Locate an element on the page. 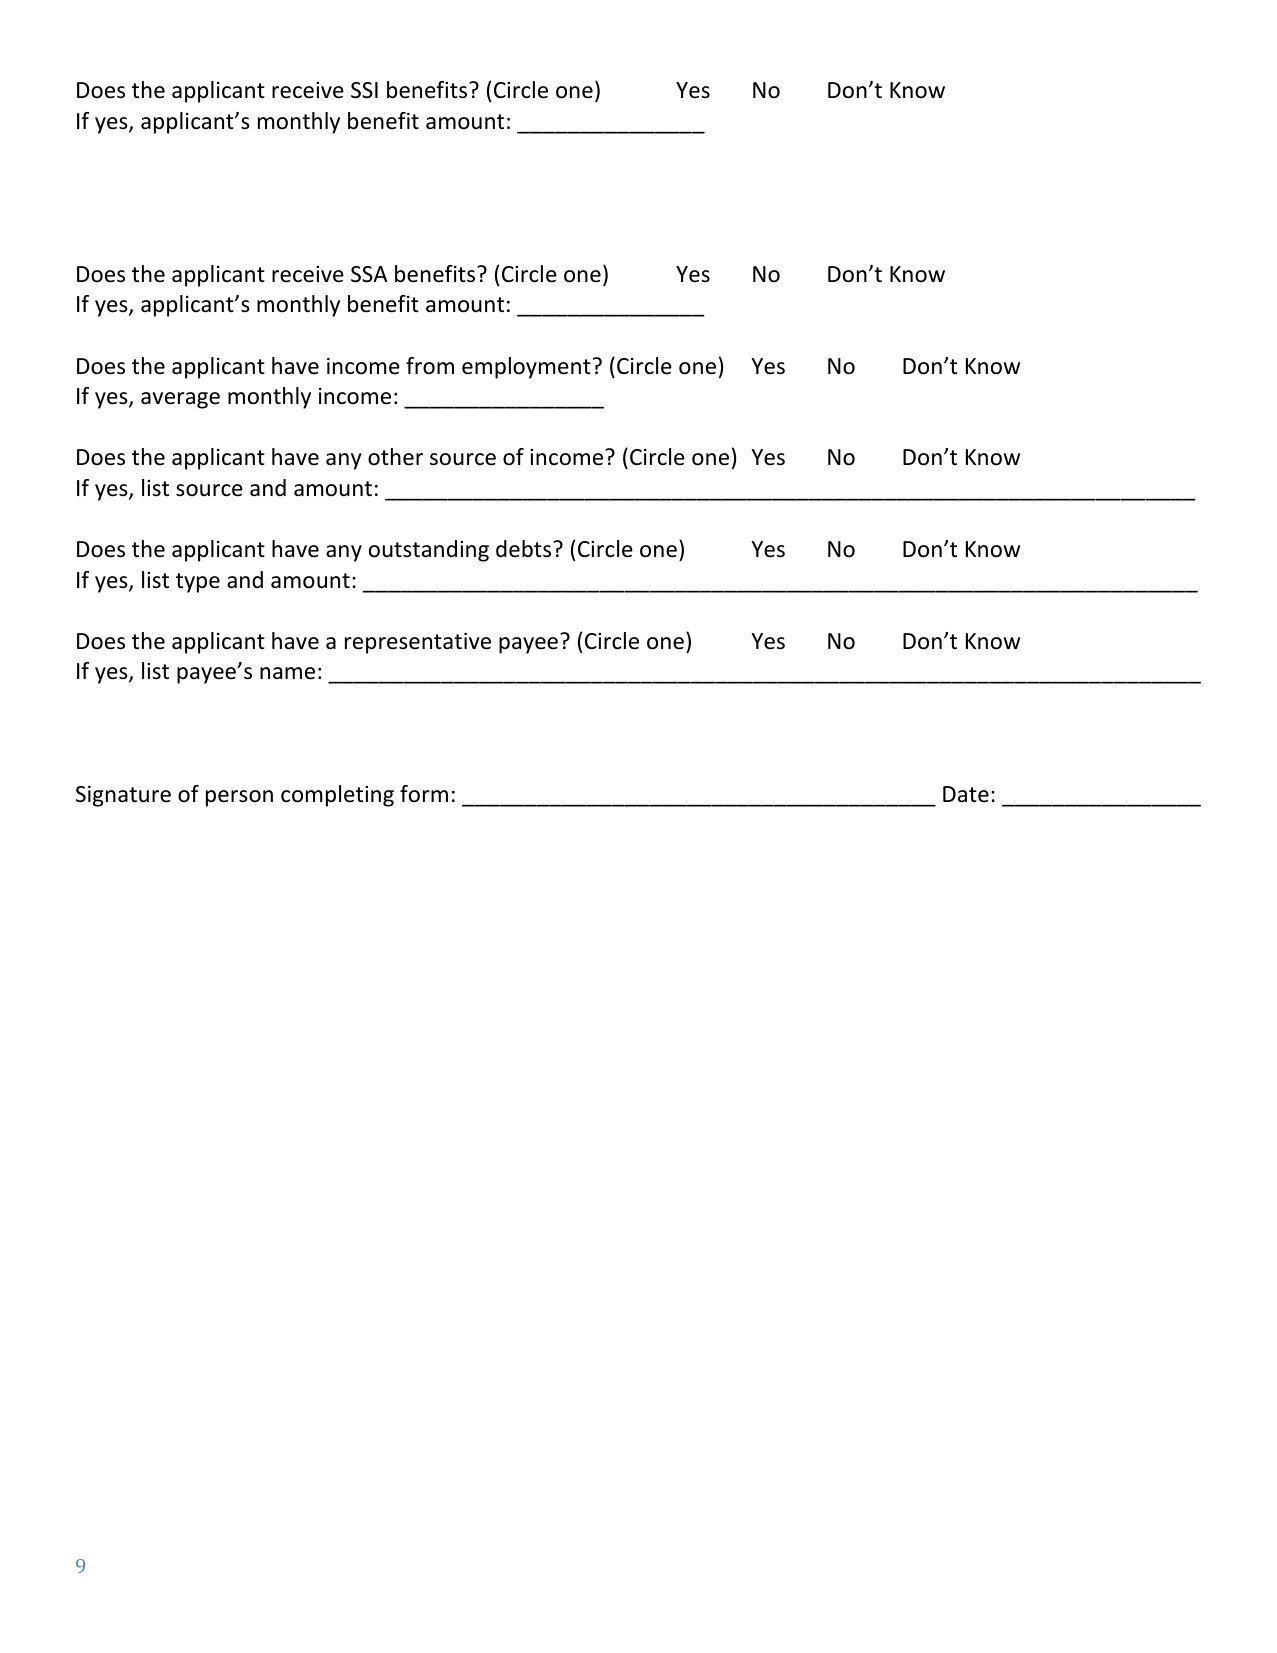 This page has height=1653, width=1277. type is located at coordinates (198, 583).
